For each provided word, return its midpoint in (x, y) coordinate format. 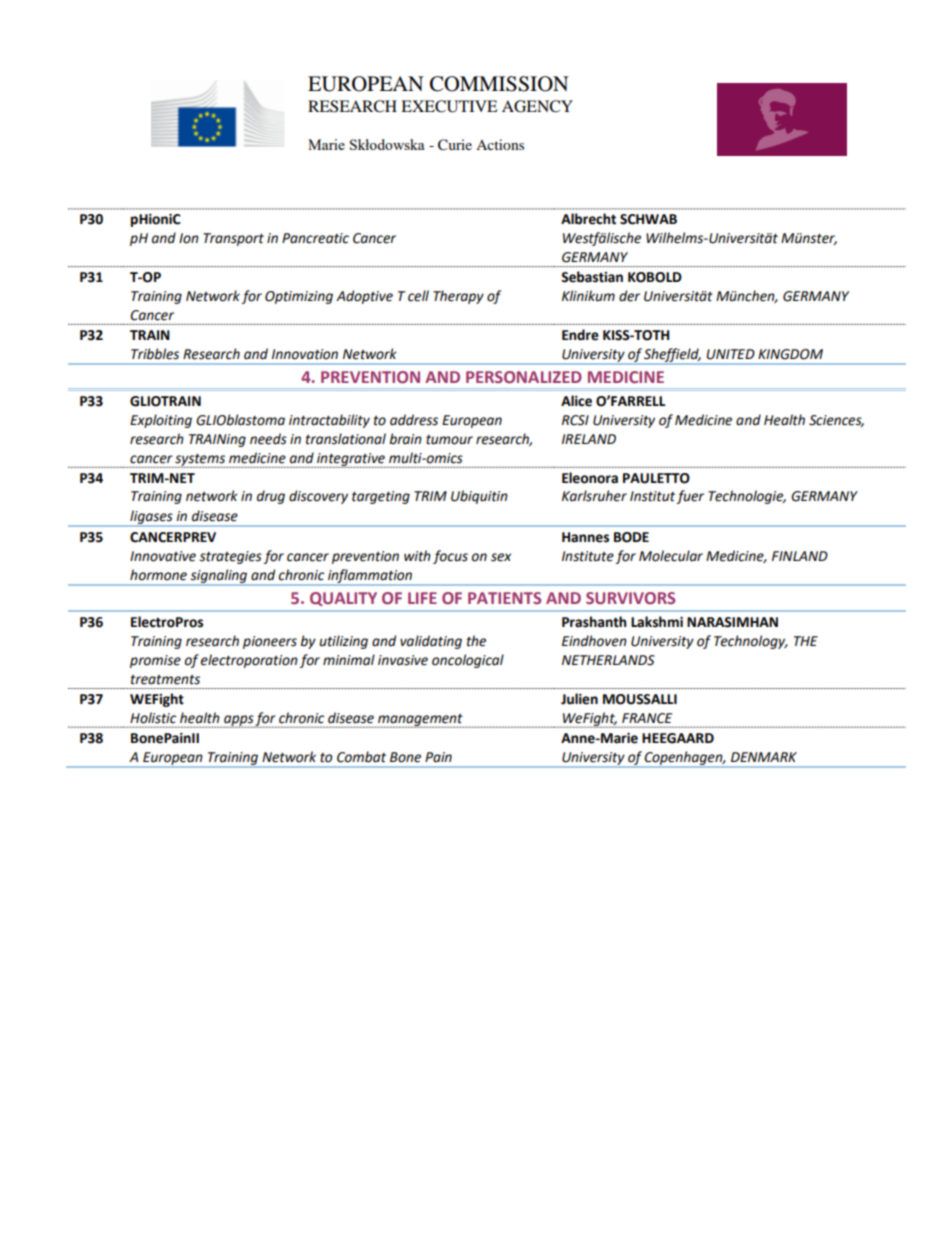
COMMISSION (499, 84)
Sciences (836, 421)
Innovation (305, 354)
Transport (233, 239)
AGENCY (537, 106)
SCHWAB (648, 219)
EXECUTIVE (449, 106)
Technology (751, 642)
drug (271, 497)
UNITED (730, 354)
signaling (219, 577)
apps (239, 721)
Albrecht (588, 219)
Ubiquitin (479, 497)
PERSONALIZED (524, 377)
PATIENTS (504, 598)
